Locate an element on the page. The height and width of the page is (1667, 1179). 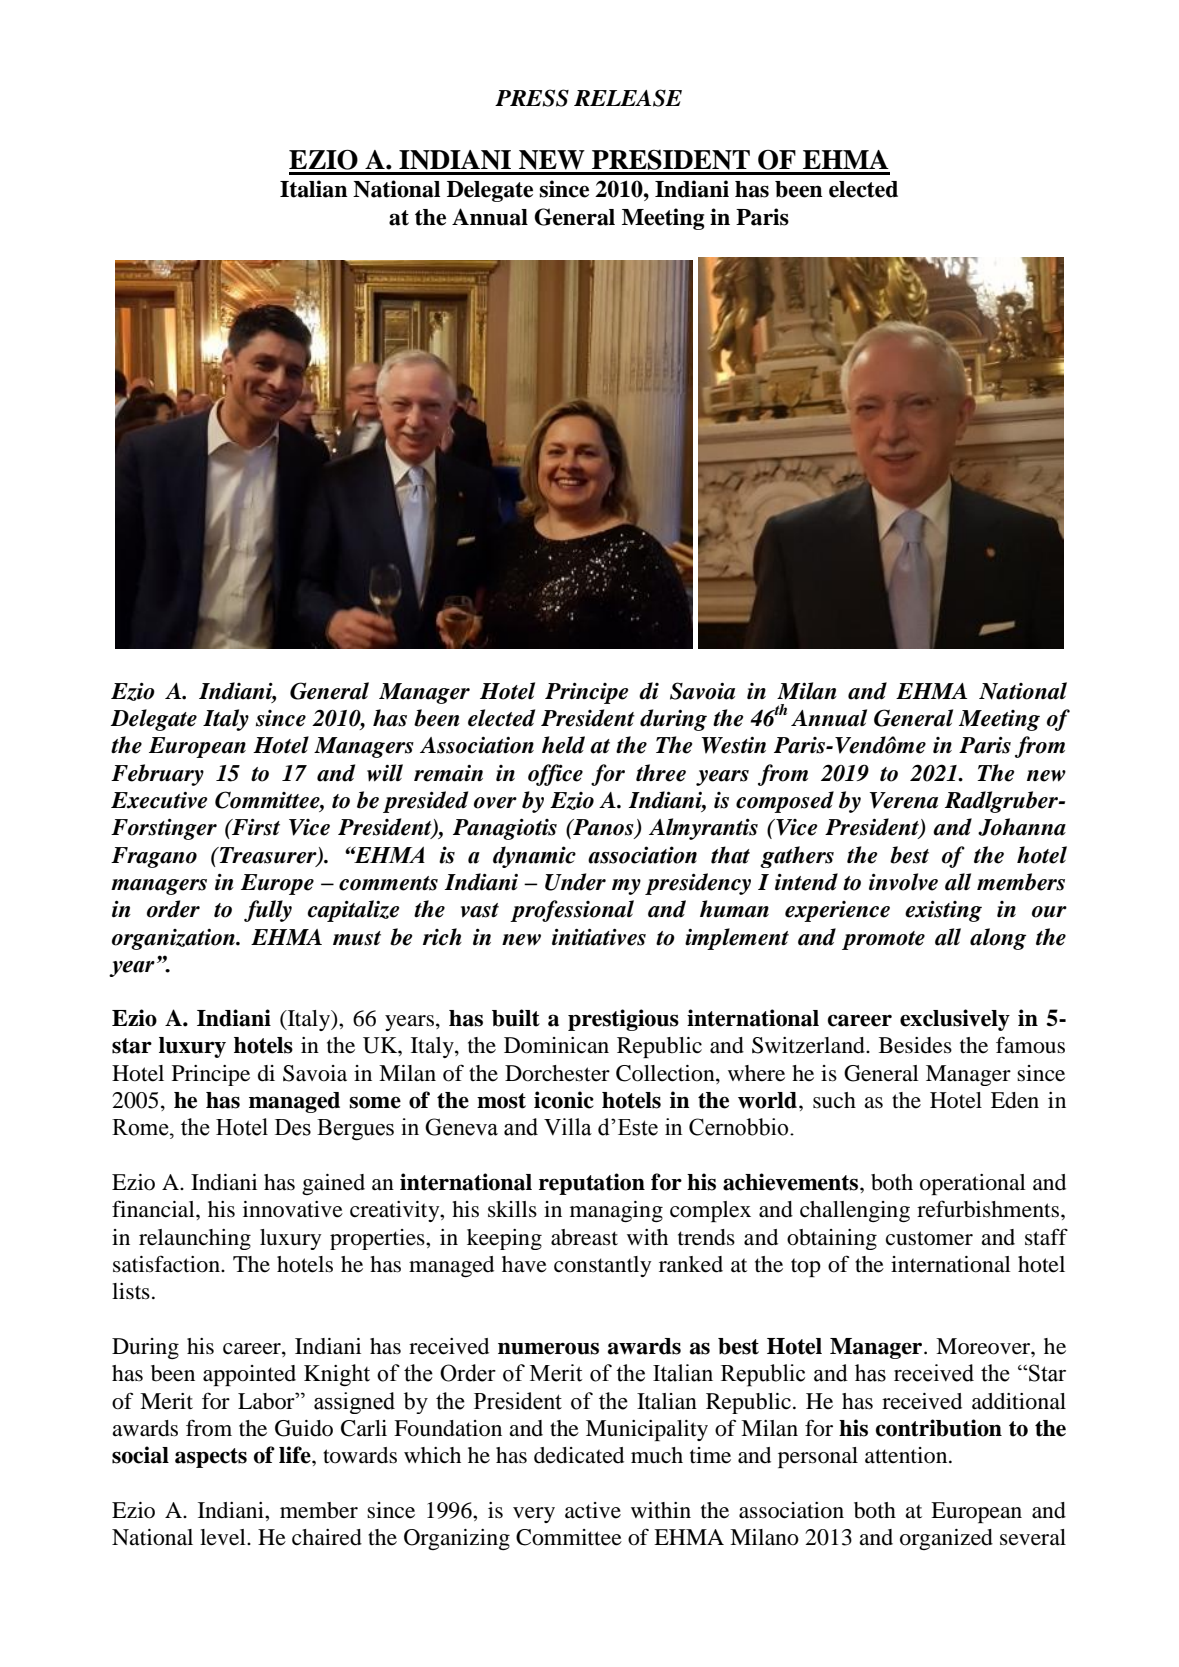
RELEASE is located at coordinates (628, 98).
